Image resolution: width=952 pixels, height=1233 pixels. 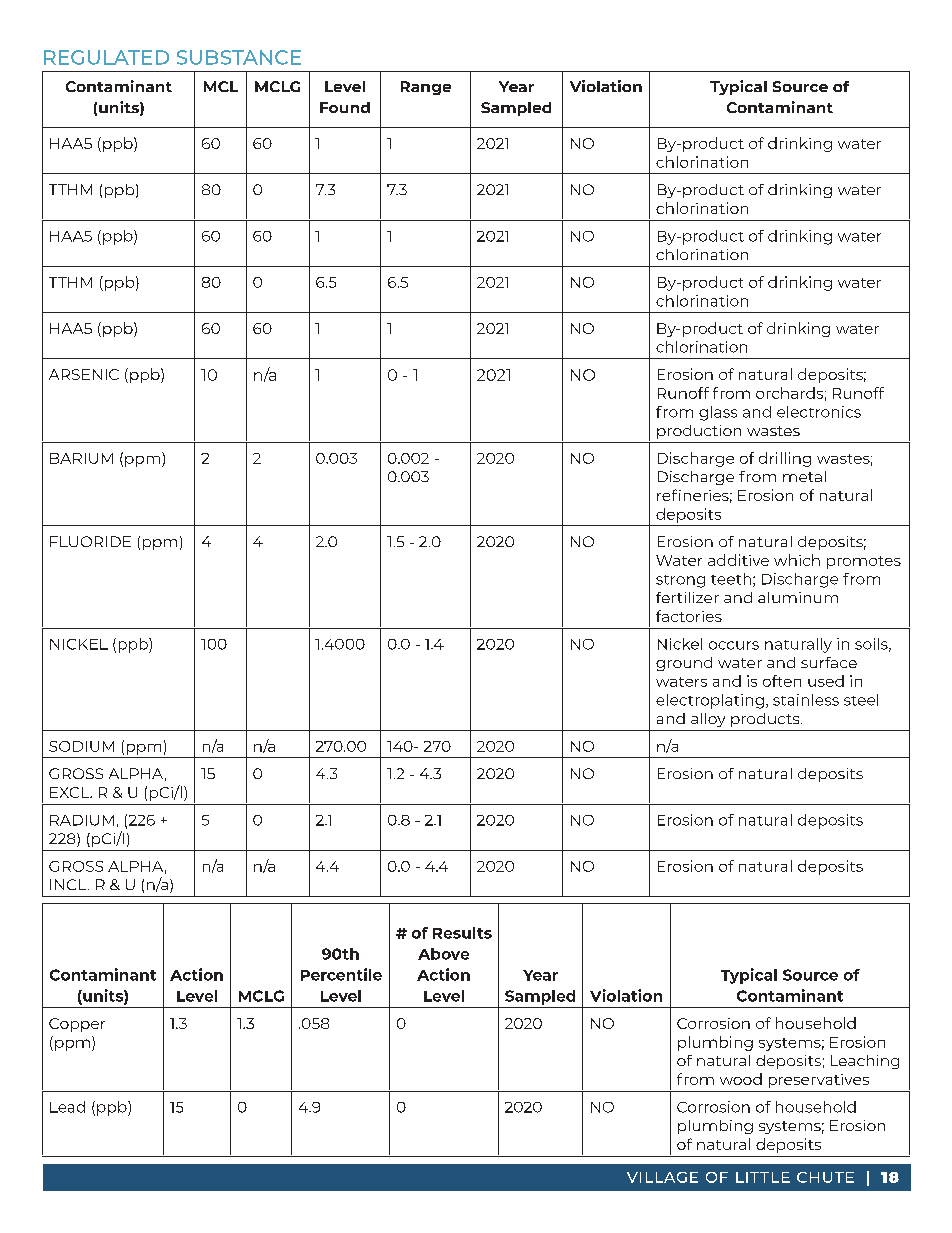 I want to click on VILLAGE, so click(x=662, y=1177).
